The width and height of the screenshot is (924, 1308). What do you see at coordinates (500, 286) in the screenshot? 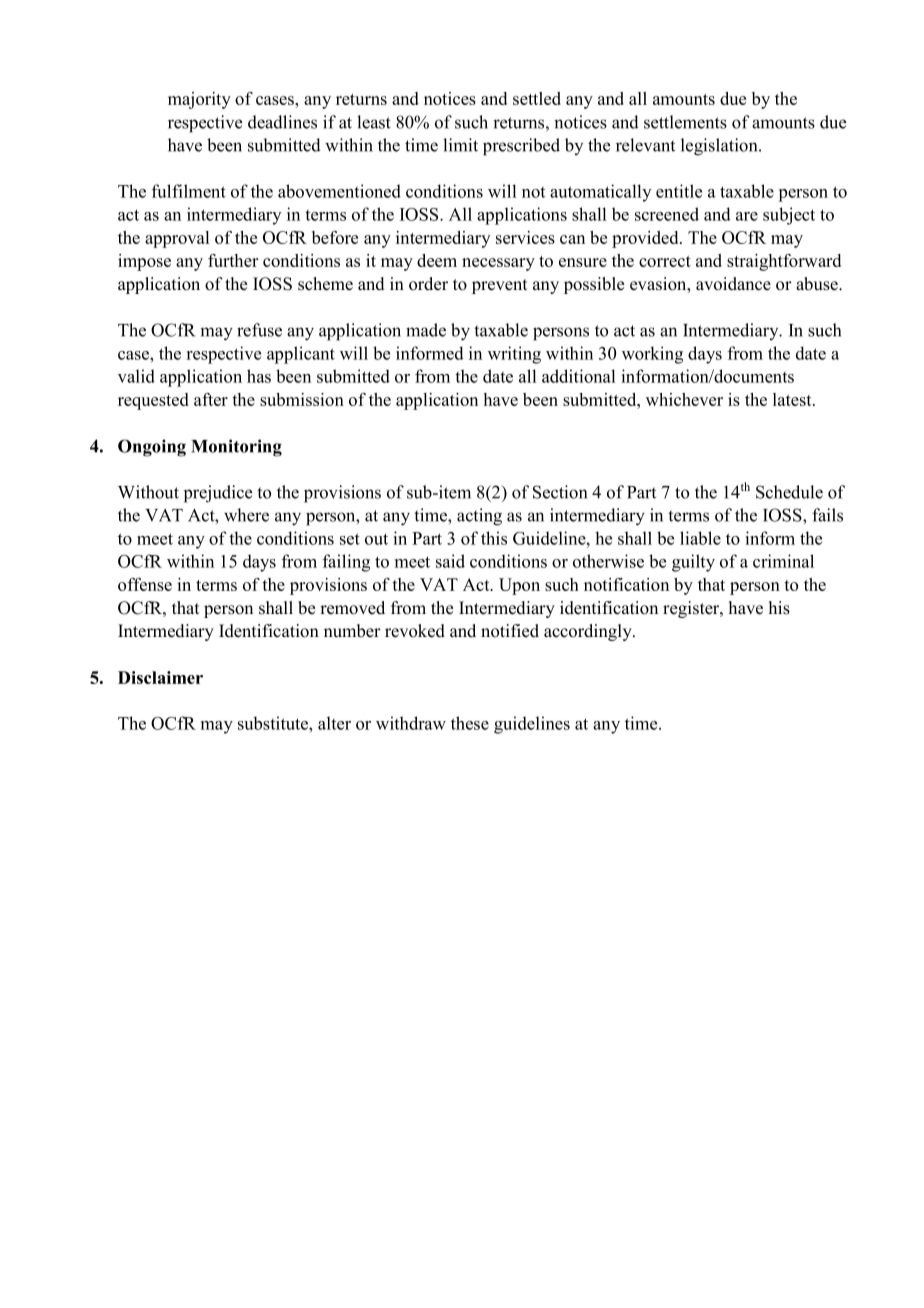
I see `prevent` at bounding box center [500, 286].
